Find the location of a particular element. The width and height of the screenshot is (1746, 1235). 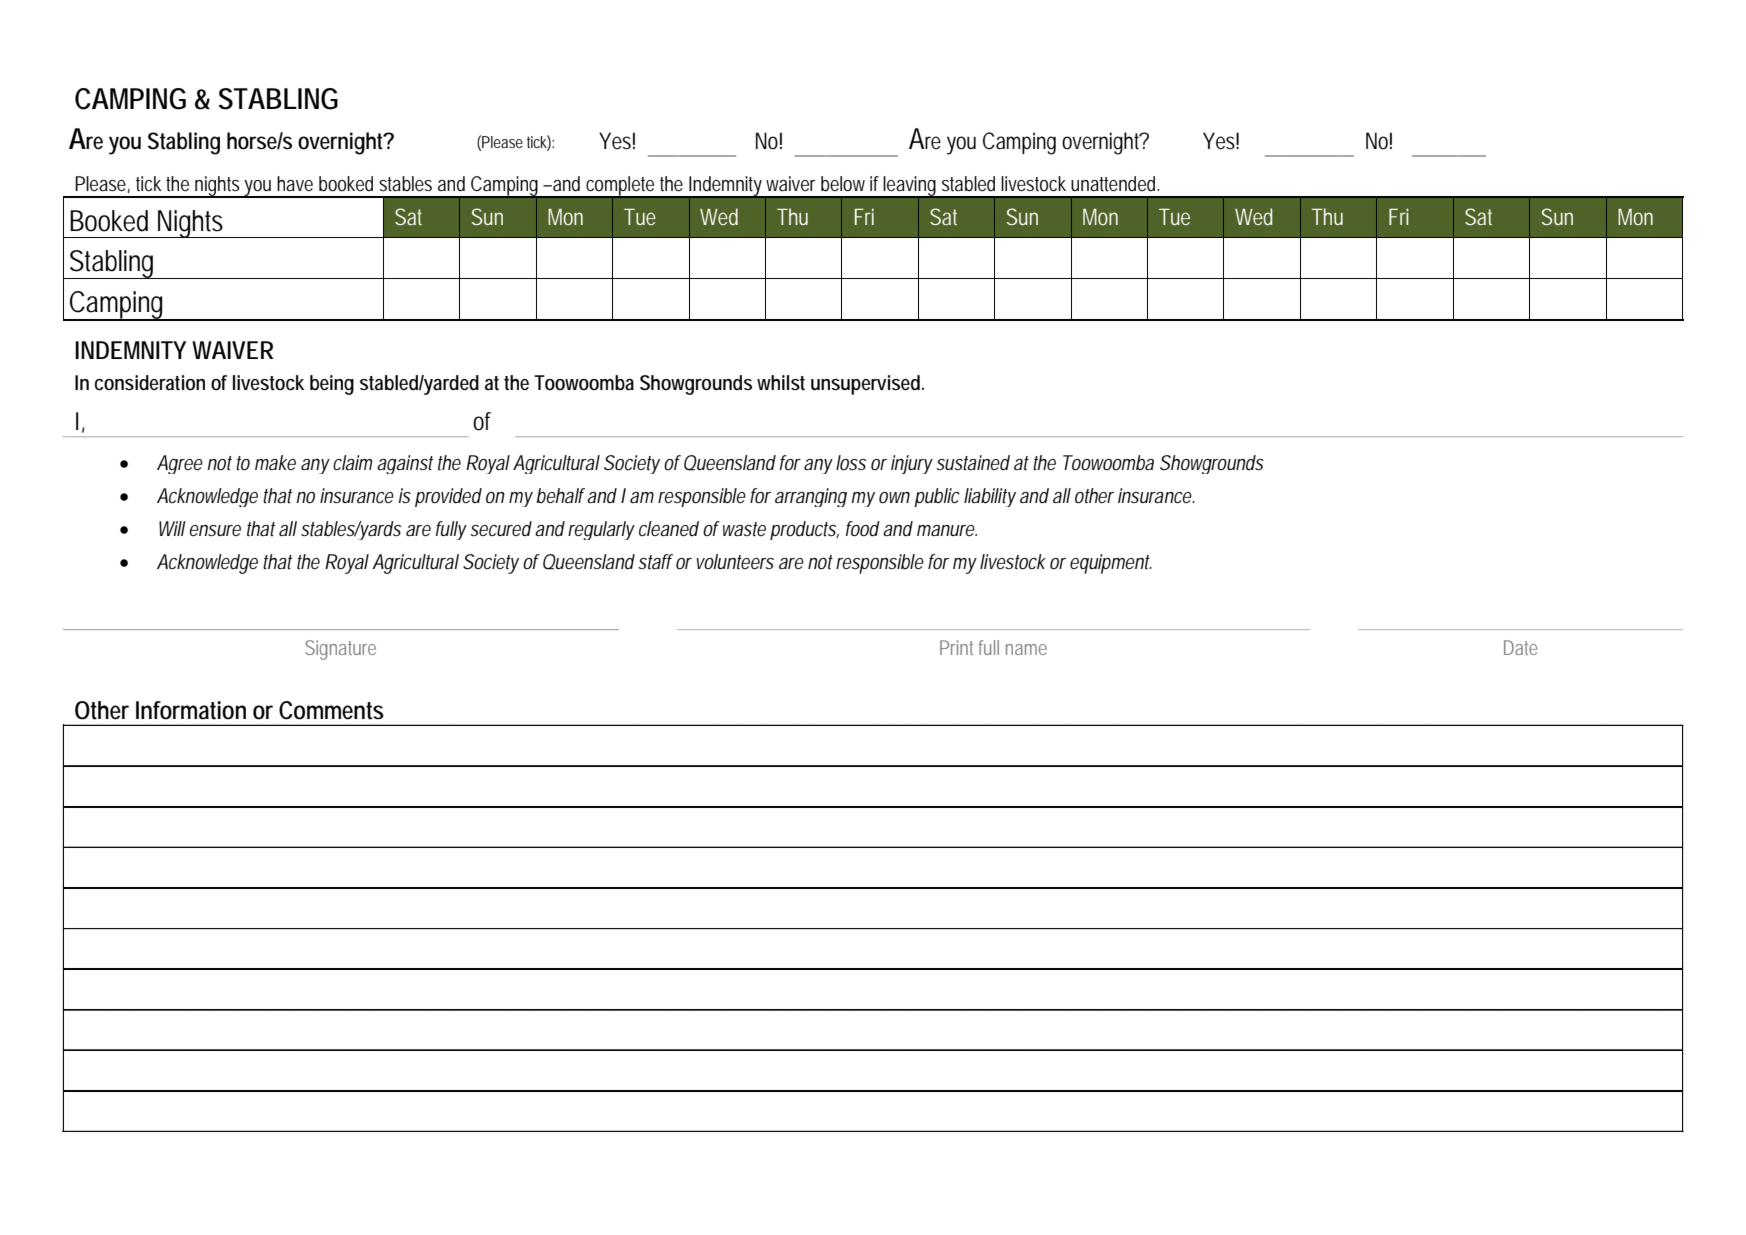

sustained is located at coordinates (973, 463).
